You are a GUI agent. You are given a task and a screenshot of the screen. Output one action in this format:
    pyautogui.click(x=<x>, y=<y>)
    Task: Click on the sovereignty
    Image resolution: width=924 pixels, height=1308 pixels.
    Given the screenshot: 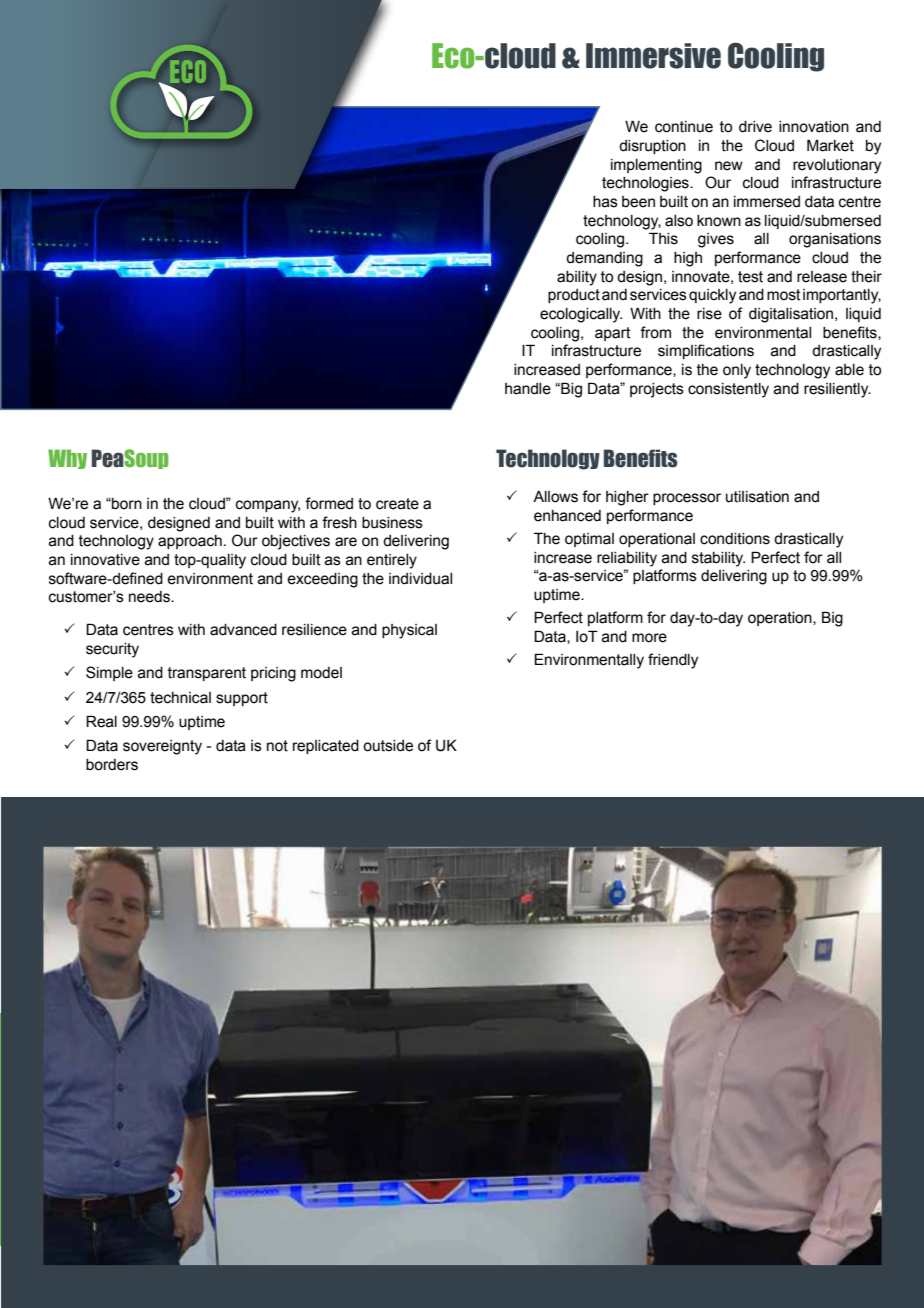 What is the action you would take?
    pyautogui.click(x=162, y=747)
